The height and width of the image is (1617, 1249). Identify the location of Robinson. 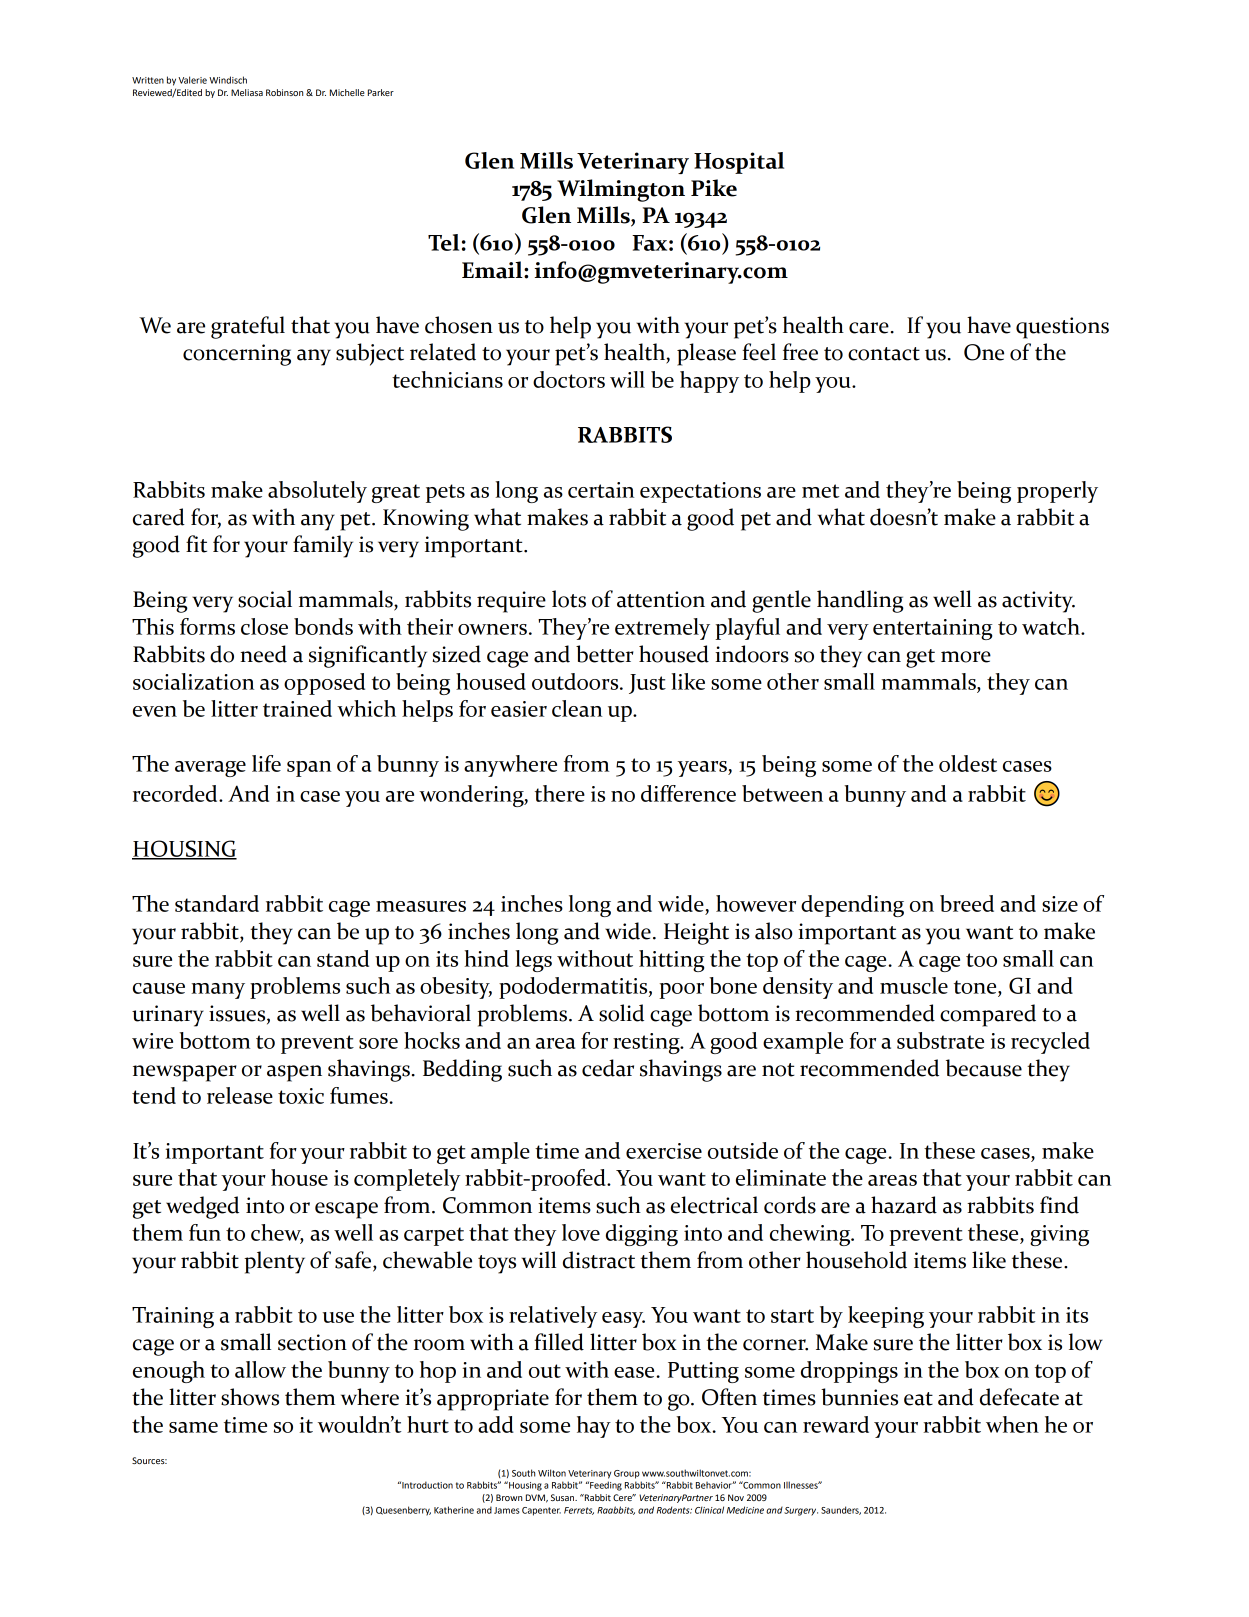
(284, 92).
